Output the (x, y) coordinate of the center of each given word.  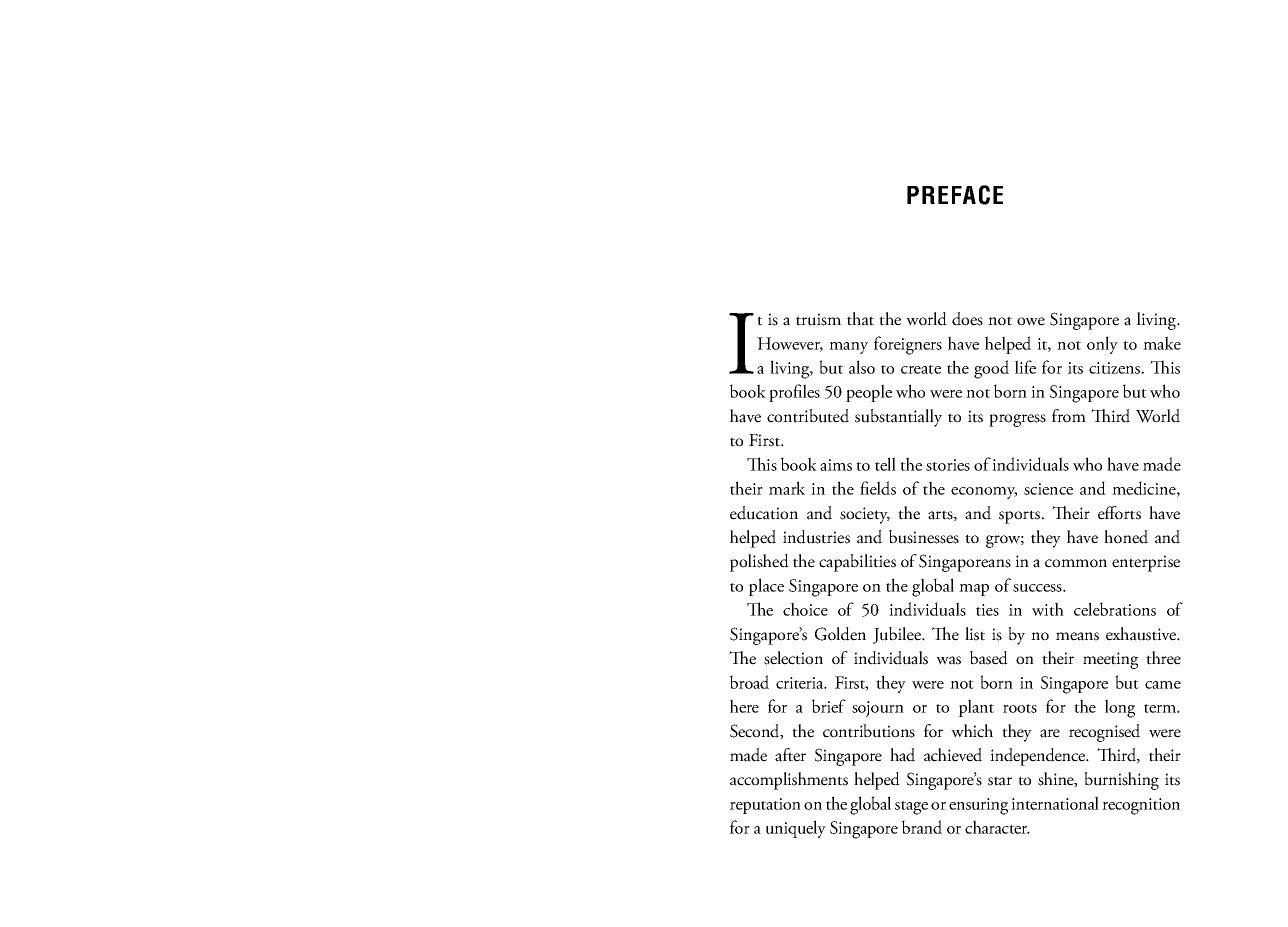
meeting (1110, 660)
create (921, 369)
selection (793, 658)
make (1162, 343)
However (790, 344)
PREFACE (955, 195)
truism (818, 319)
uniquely (796, 829)
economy (984, 493)
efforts (1119, 513)
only (1102, 345)
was (948, 660)
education (764, 513)
